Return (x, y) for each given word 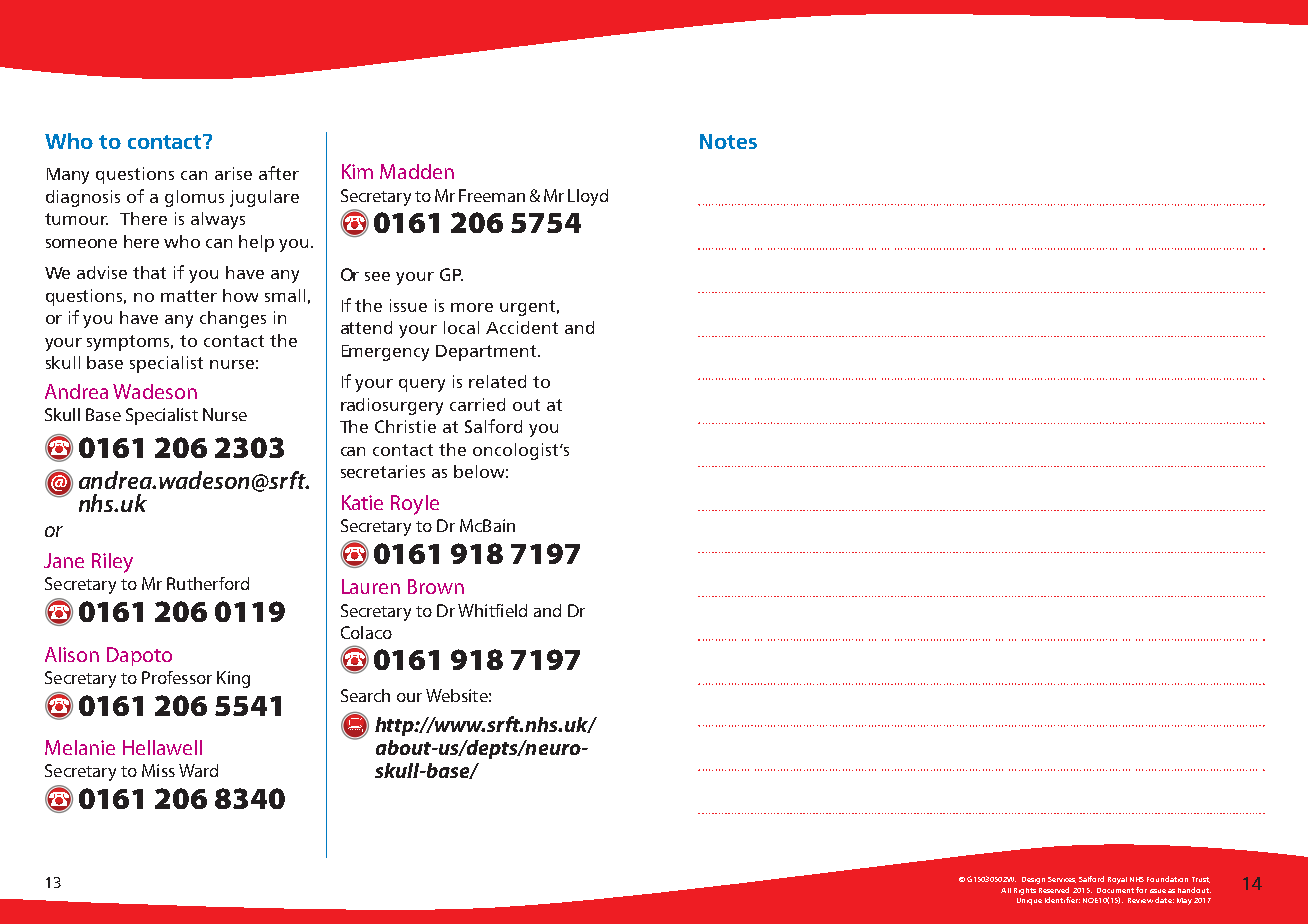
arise (233, 173)
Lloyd (588, 197)
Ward (198, 770)
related (497, 381)
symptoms (130, 343)
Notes (728, 141)
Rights (1025, 891)
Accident (522, 327)
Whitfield (492, 610)
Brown (436, 586)
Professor (177, 677)
